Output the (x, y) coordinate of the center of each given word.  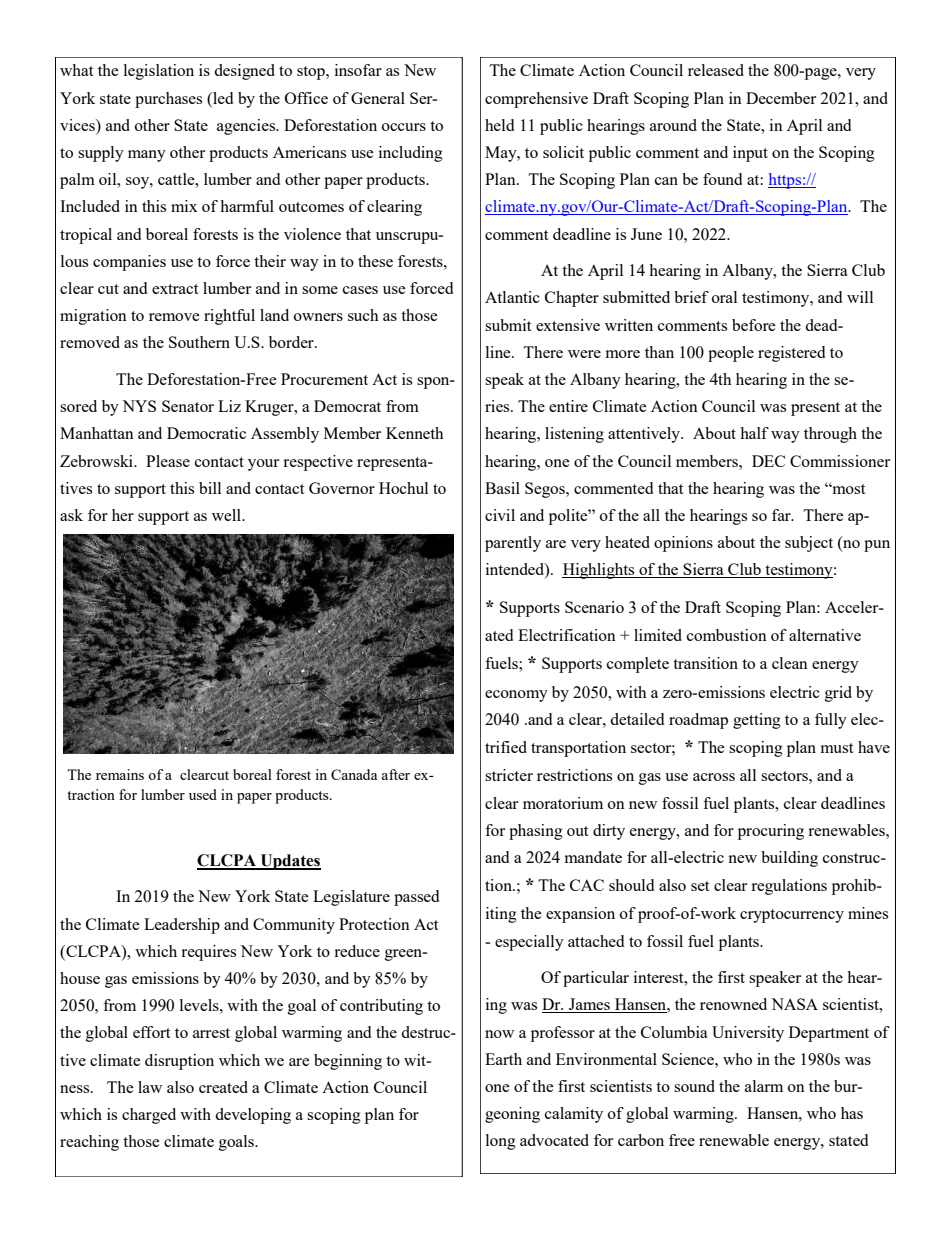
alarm (764, 1086)
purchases (168, 100)
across (714, 777)
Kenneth (415, 433)
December (781, 98)
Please (168, 461)
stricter (509, 775)
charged (149, 1116)
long (501, 1142)
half (754, 433)
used (203, 794)
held (499, 125)
